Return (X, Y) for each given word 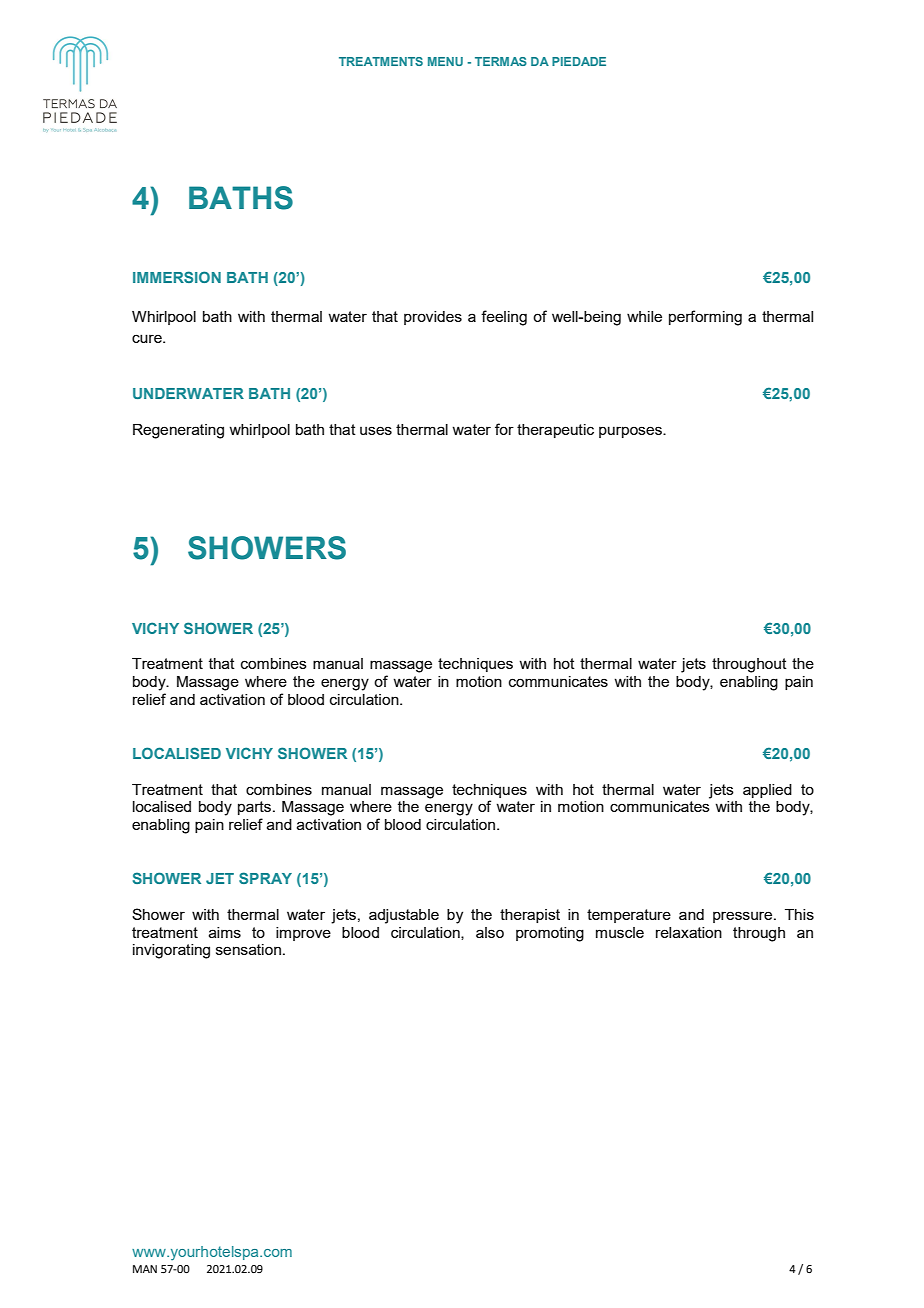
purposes (631, 432)
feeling (504, 318)
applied (767, 791)
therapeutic (555, 431)
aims (225, 932)
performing (705, 318)
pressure (744, 917)
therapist (530, 916)
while (644, 316)
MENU (445, 61)
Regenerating (178, 431)
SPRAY (265, 878)
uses (376, 430)
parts (256, 808)
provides (433, 318)
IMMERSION (177, 277)
